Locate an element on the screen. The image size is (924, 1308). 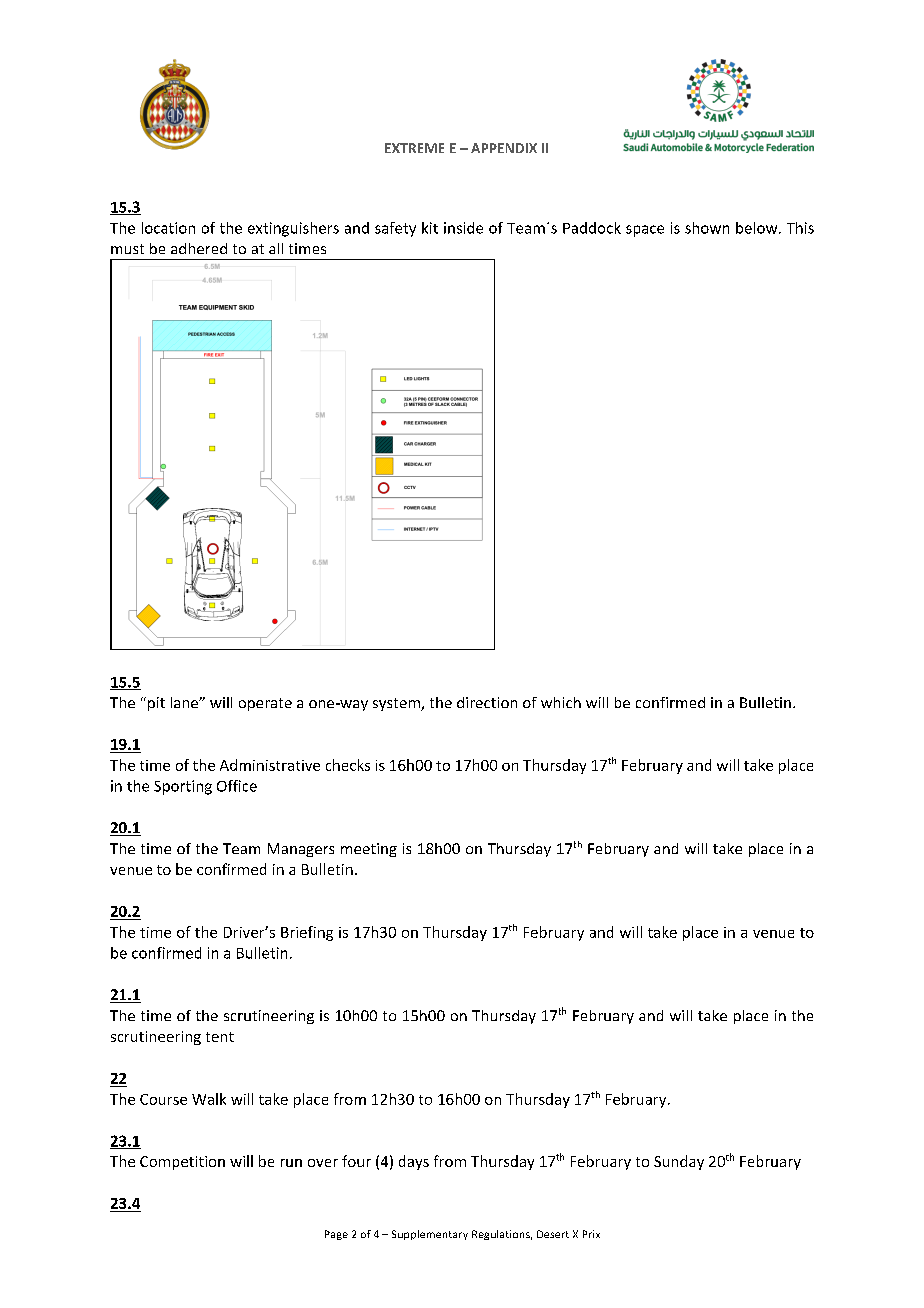
Supplementary is located at coordinates (430, 1235).
